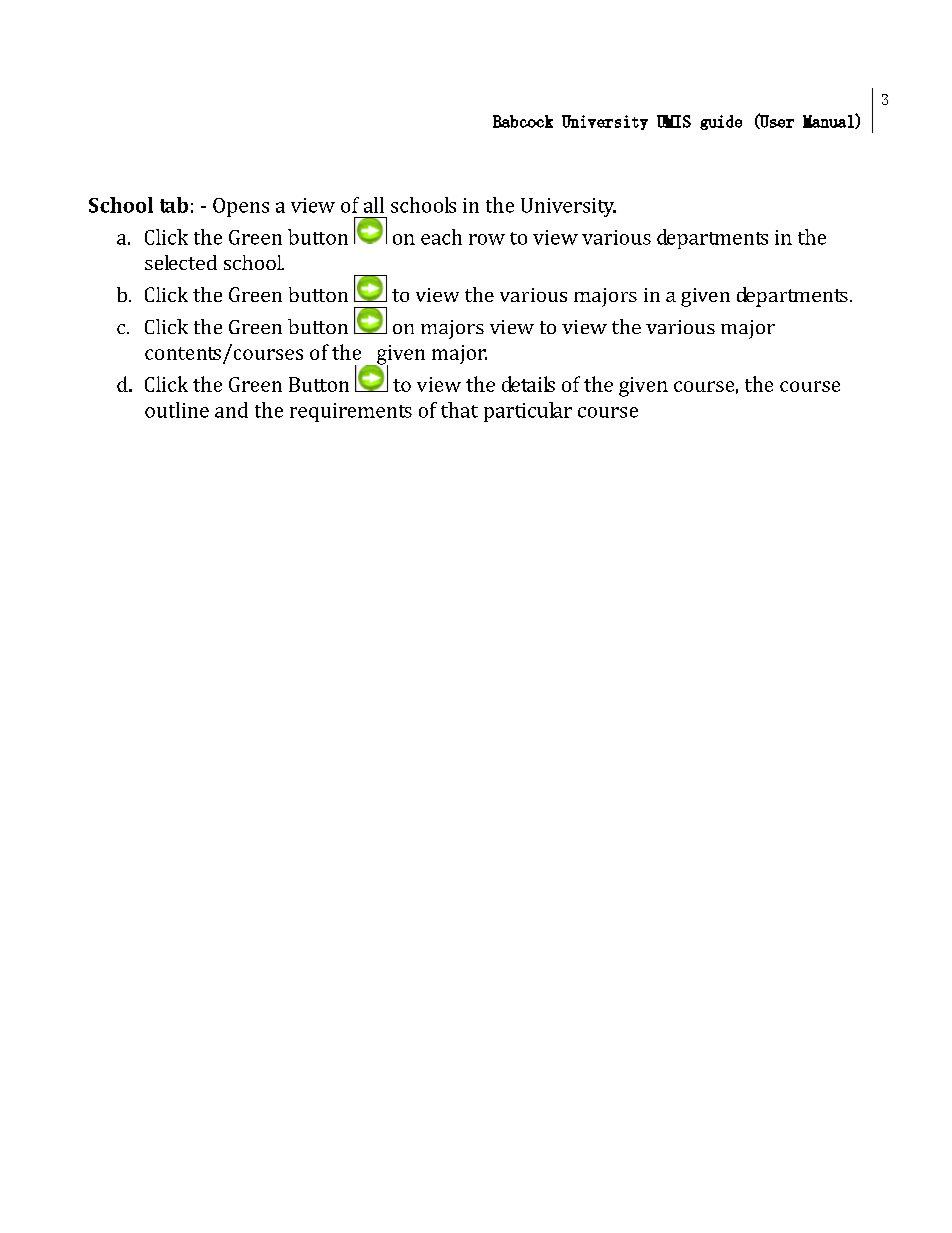 Image resolution: width=952 pixels, height=1233 pixels. What do you see at coordinates (829, 121) in the document?
I see `Manual` at bounding box center [829, 121].
